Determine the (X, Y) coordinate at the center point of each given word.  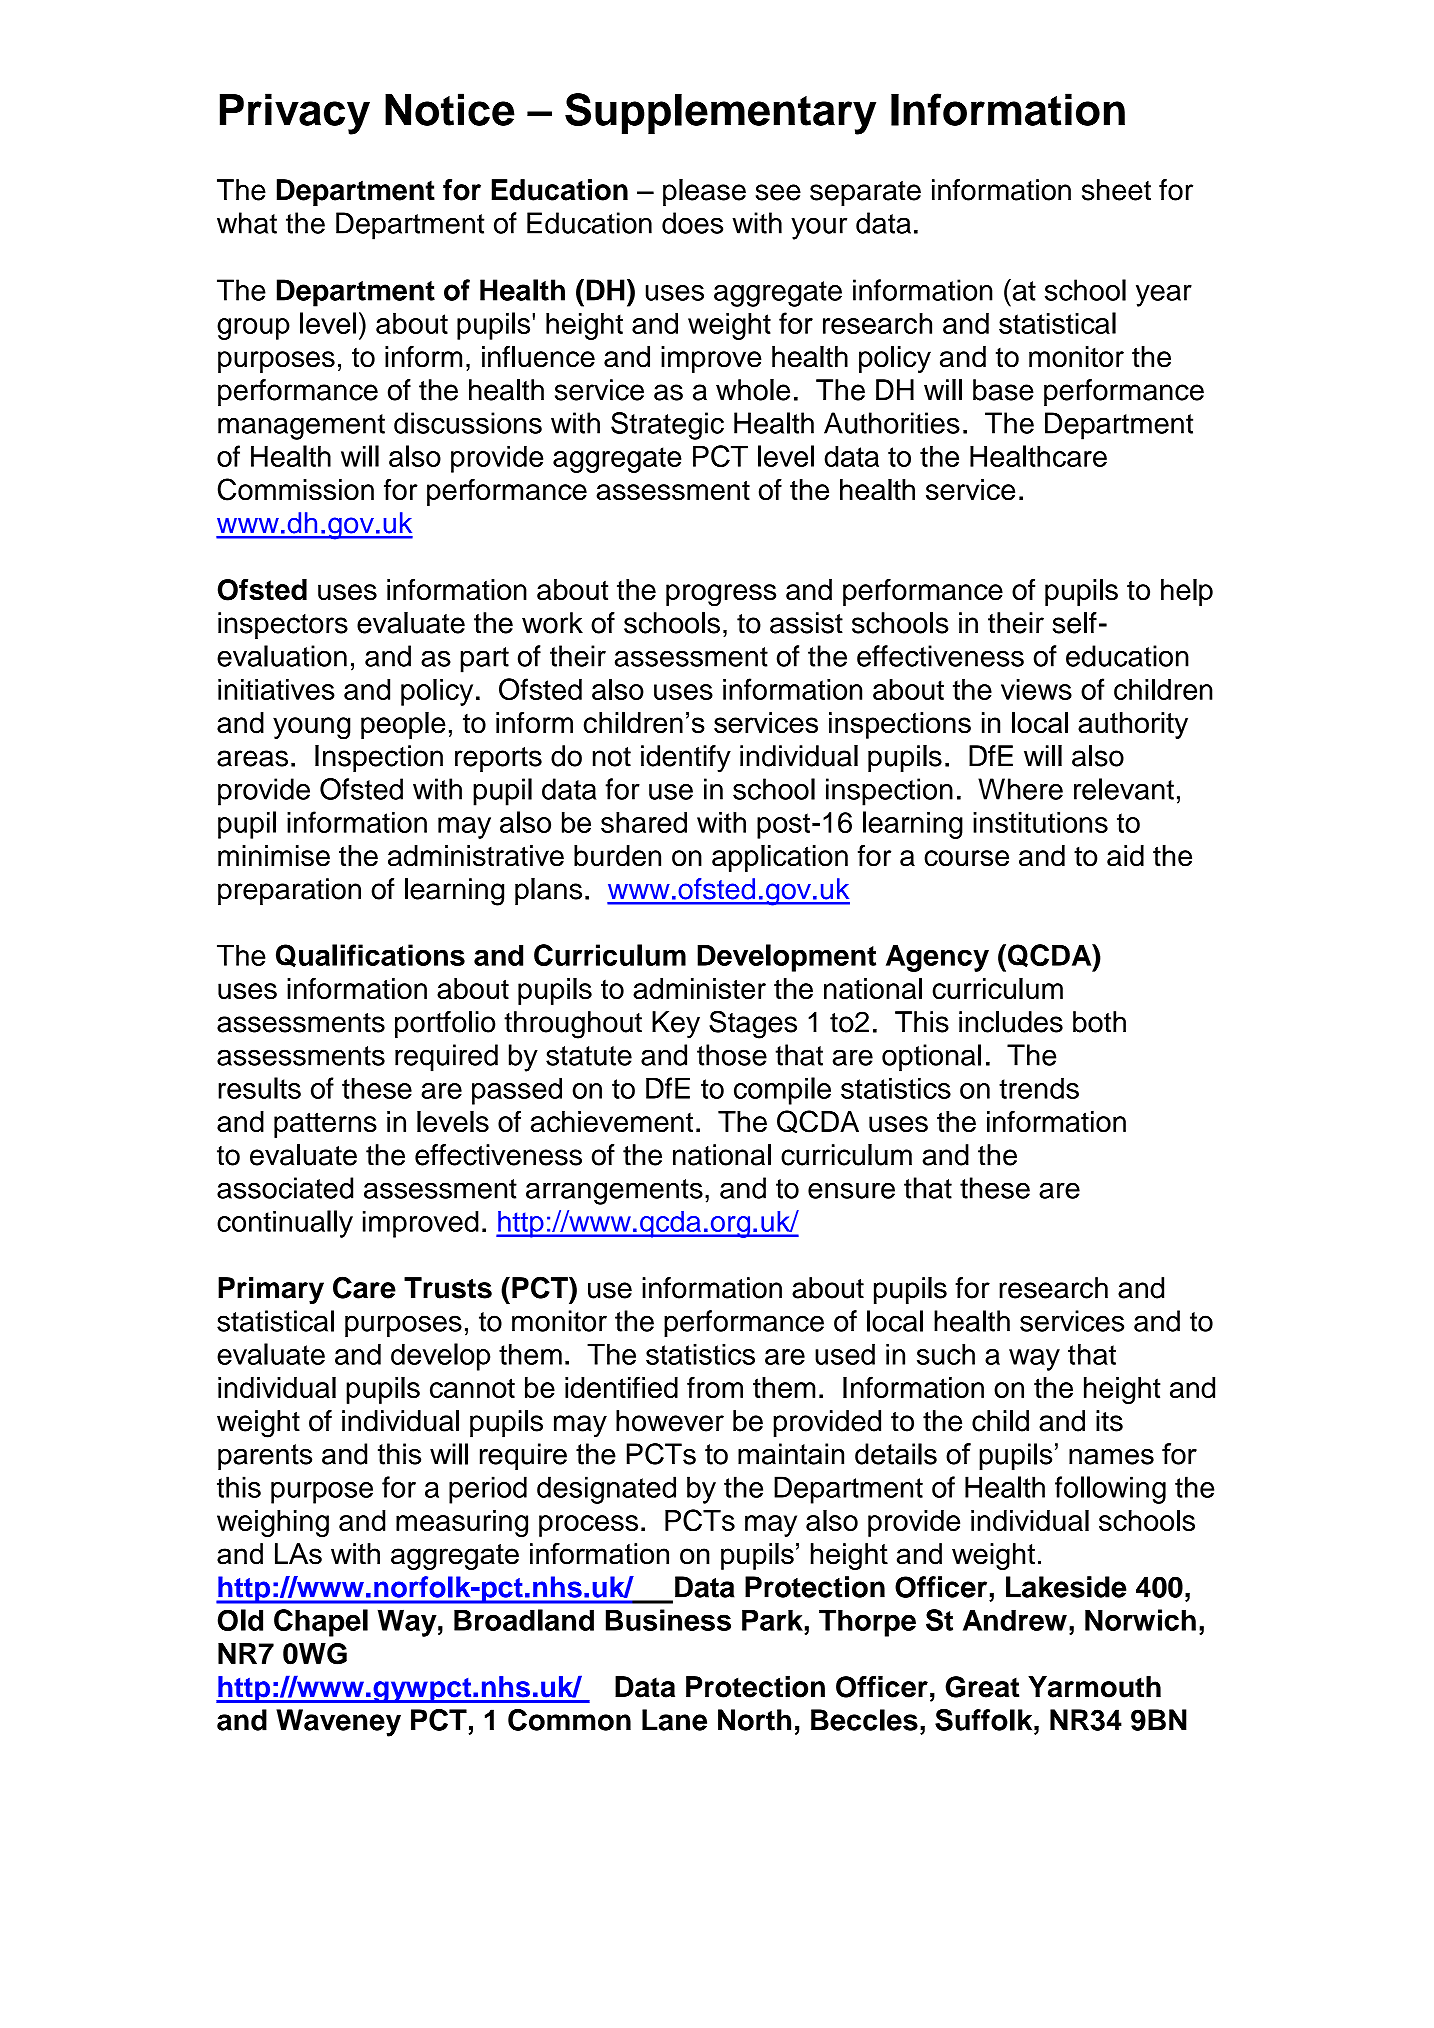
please (704, 192)
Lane (674, 1720)
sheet (1116, 190)
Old (240, 1620)
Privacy (295, 114)
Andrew (1015, 1620)
